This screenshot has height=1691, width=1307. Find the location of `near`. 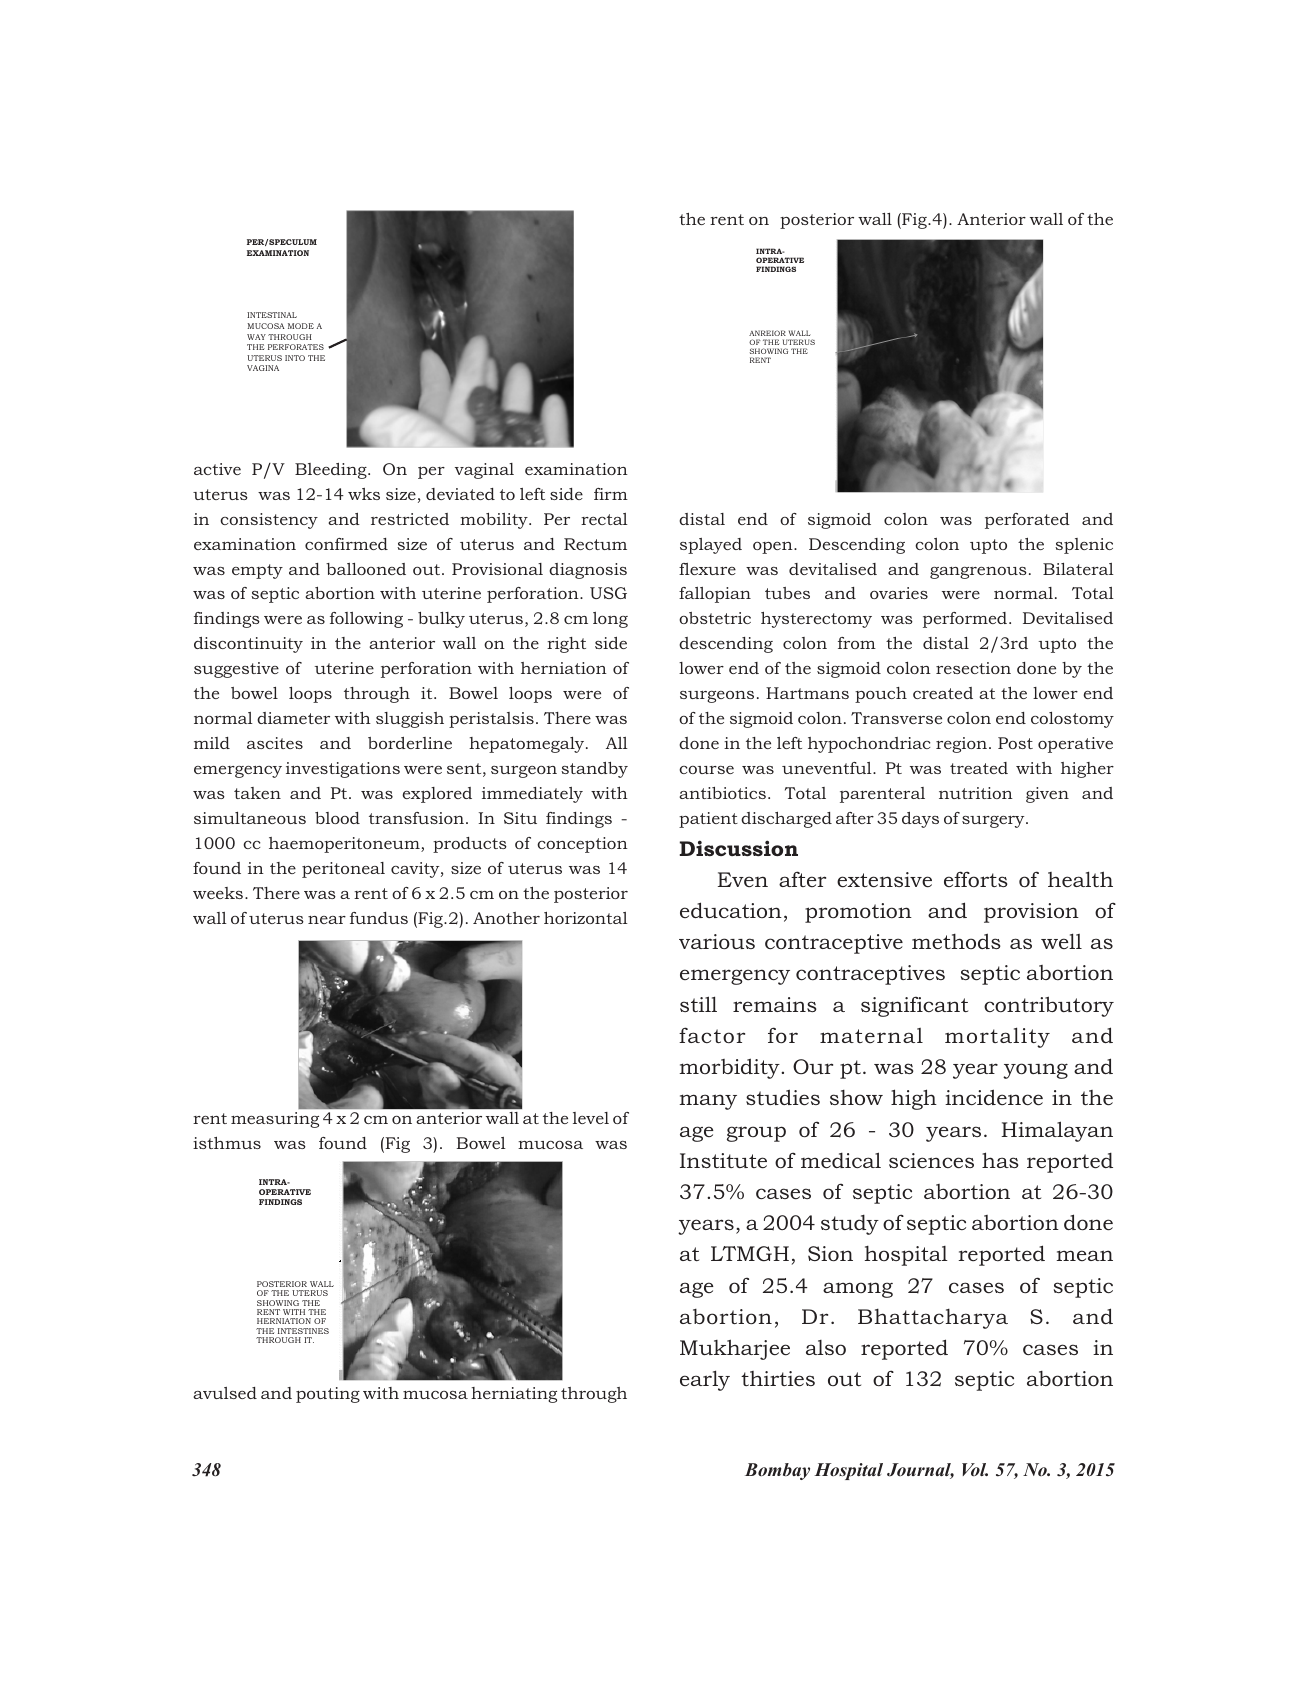

near is located at coordinates (327, 920).
